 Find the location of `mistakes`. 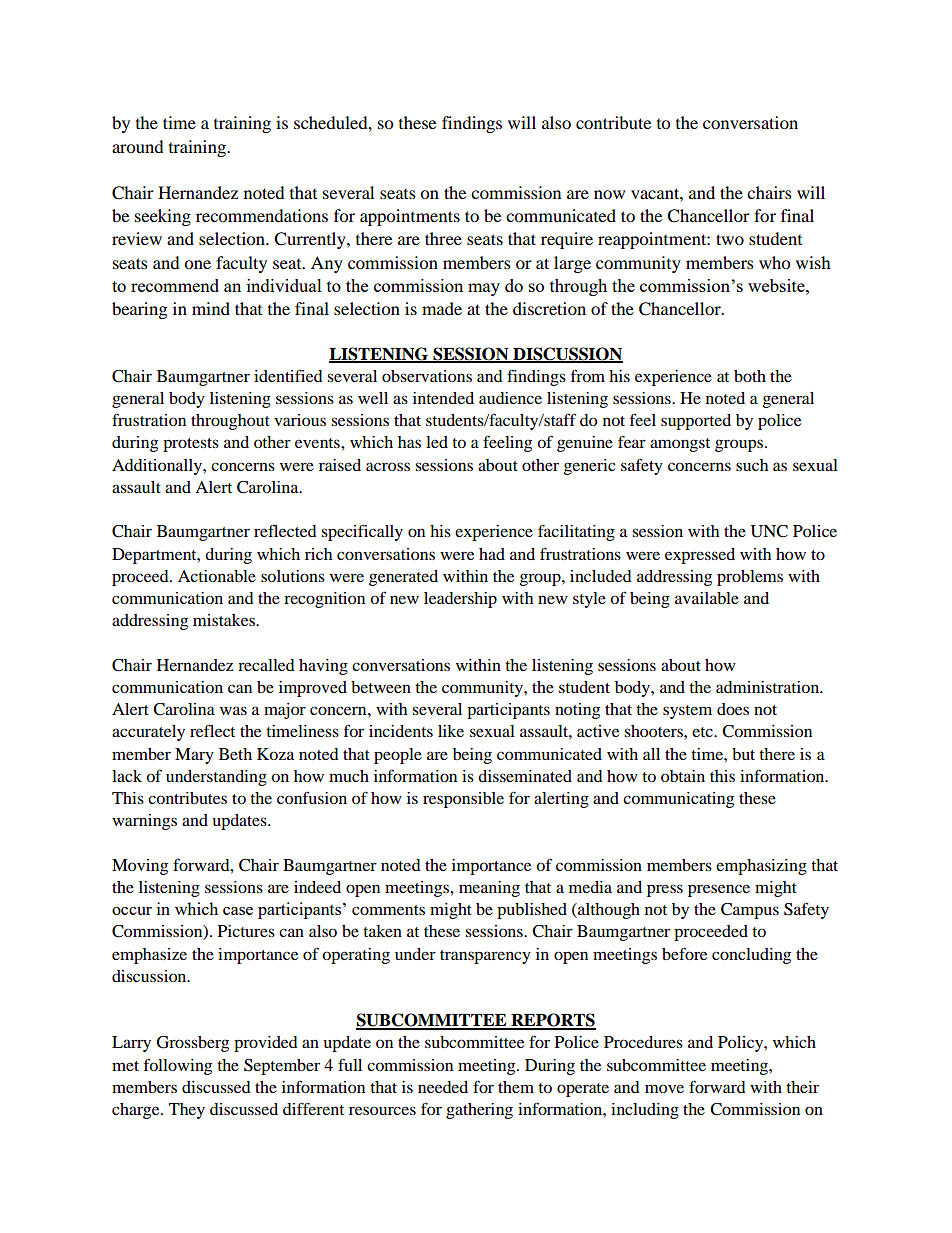

mistakes is located at coordinates (225, 620).
